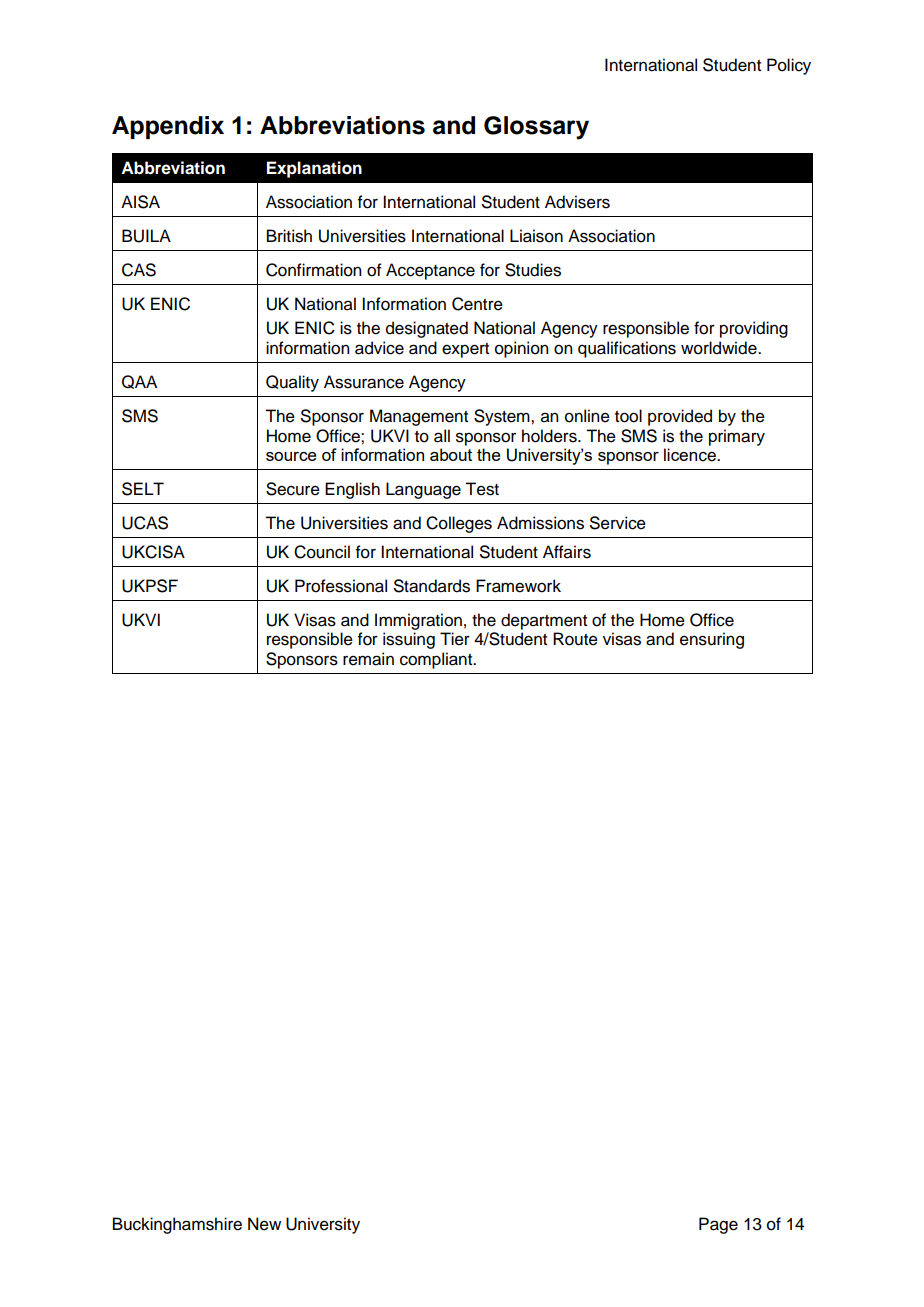  Describe the element at coordinates (789, 66) in the screenshot. I see `Policy` at that location.
